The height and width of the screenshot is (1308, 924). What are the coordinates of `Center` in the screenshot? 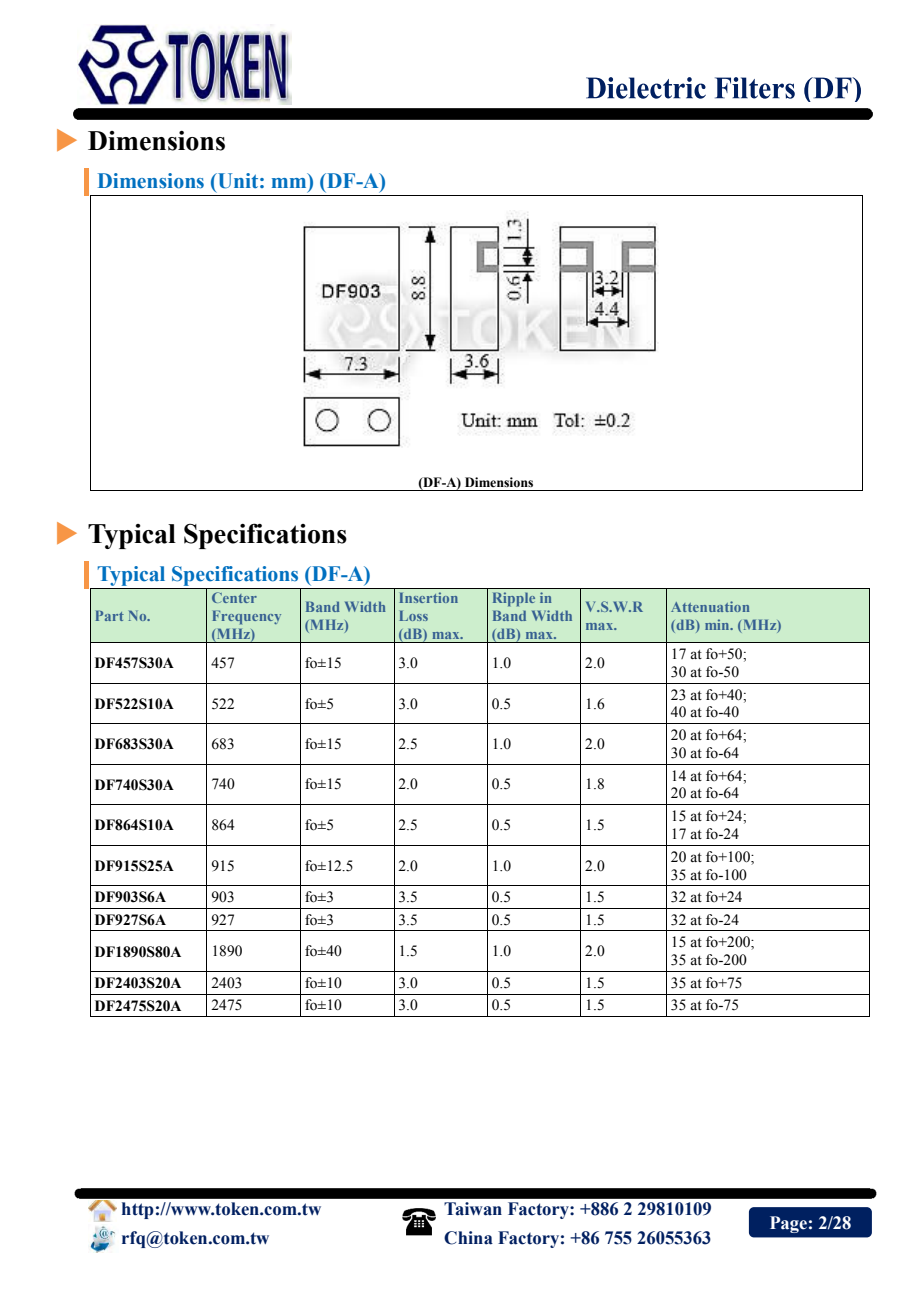 It's located at (234, 597).
